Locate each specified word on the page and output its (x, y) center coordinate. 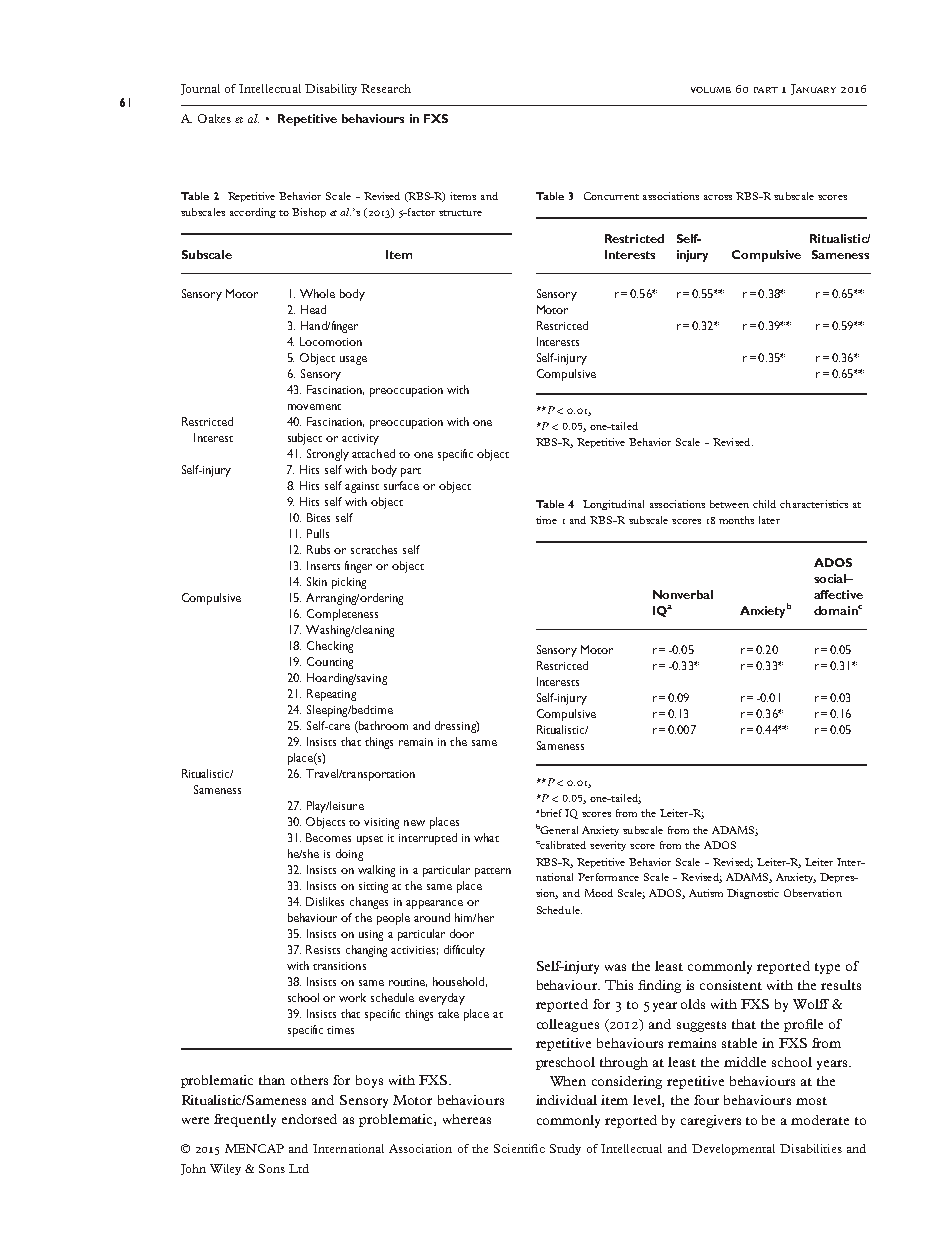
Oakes (214, 118)
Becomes (328, 837)
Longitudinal (613, 505)
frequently (245, 1120)
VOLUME (711, 90)
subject (305, 439)
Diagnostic (753, 894)
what (486, 837)
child (764, 504)
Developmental (733, 1149)
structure (460, 213)
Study (565, 1149)
